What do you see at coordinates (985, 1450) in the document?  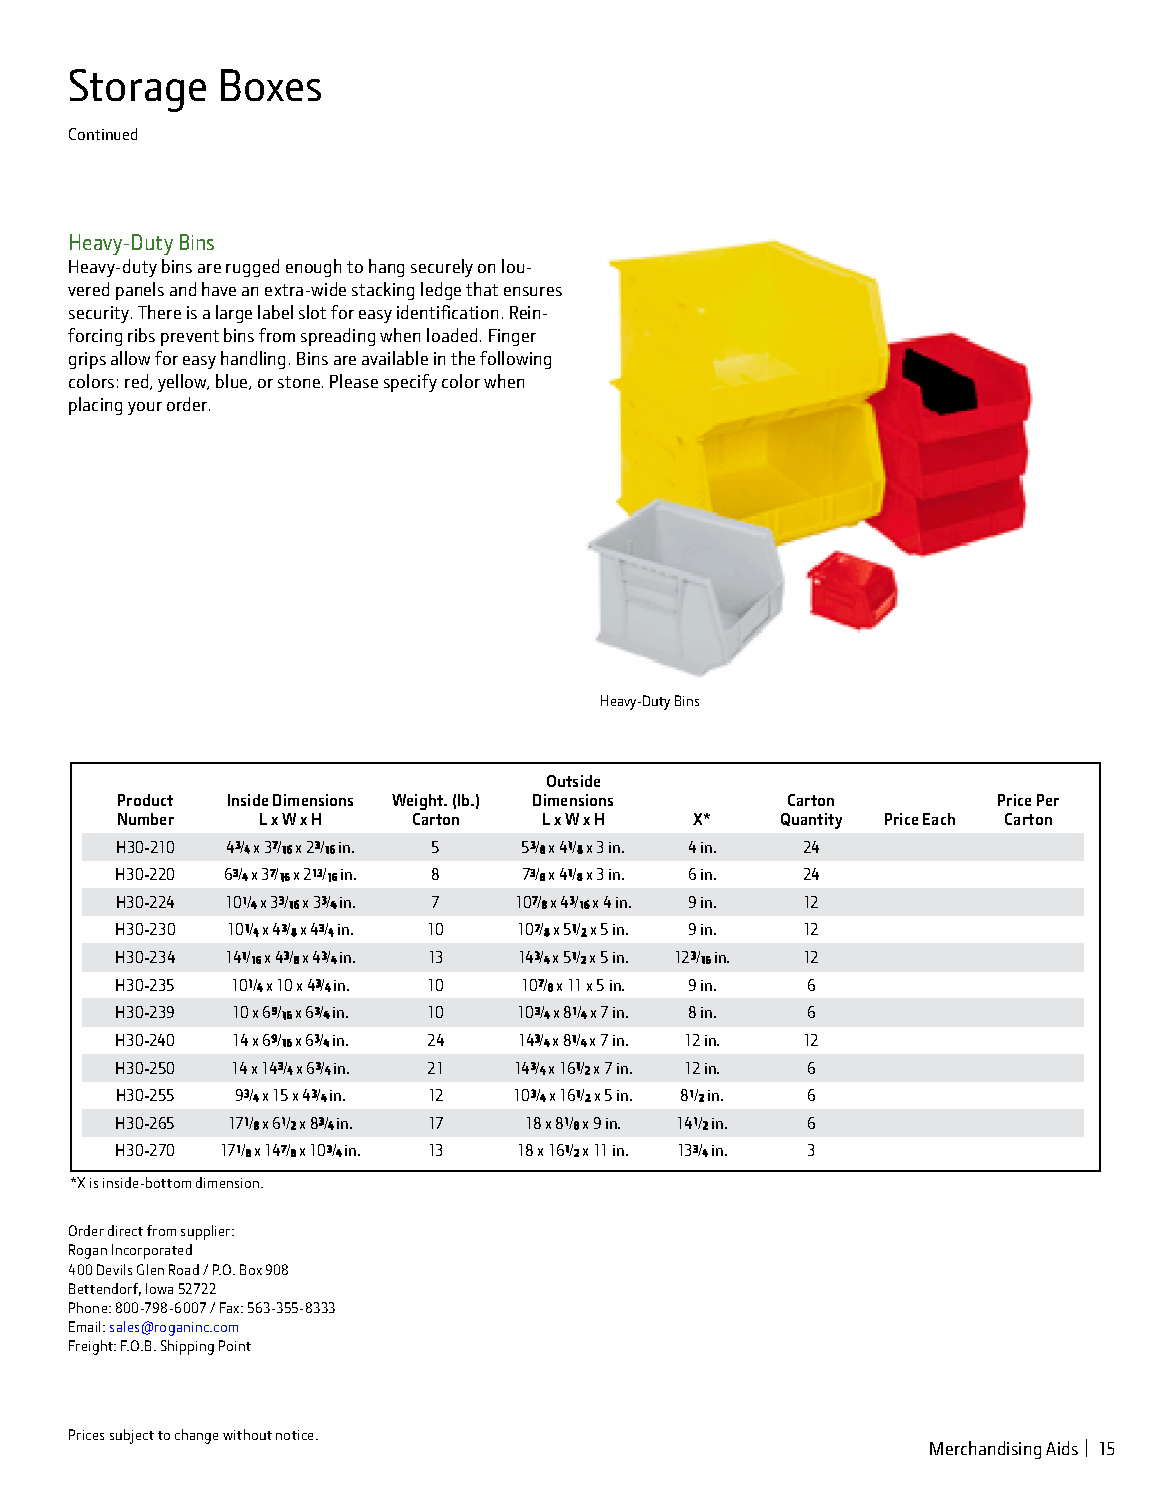 I see `Merchandising` at bounding box center [985, 1450].
